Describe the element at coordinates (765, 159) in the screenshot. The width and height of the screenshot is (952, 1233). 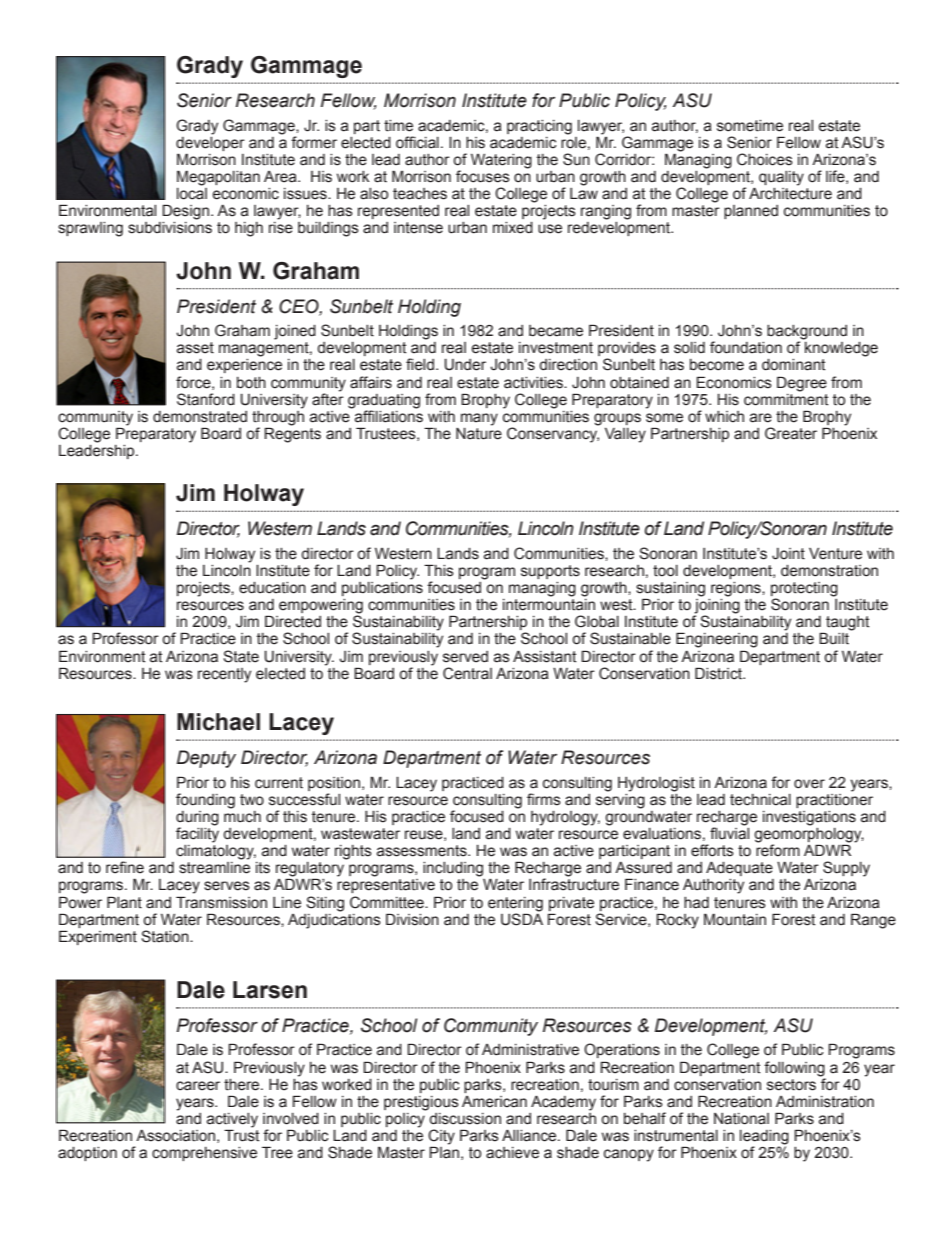
I see `Choices` at that location.
